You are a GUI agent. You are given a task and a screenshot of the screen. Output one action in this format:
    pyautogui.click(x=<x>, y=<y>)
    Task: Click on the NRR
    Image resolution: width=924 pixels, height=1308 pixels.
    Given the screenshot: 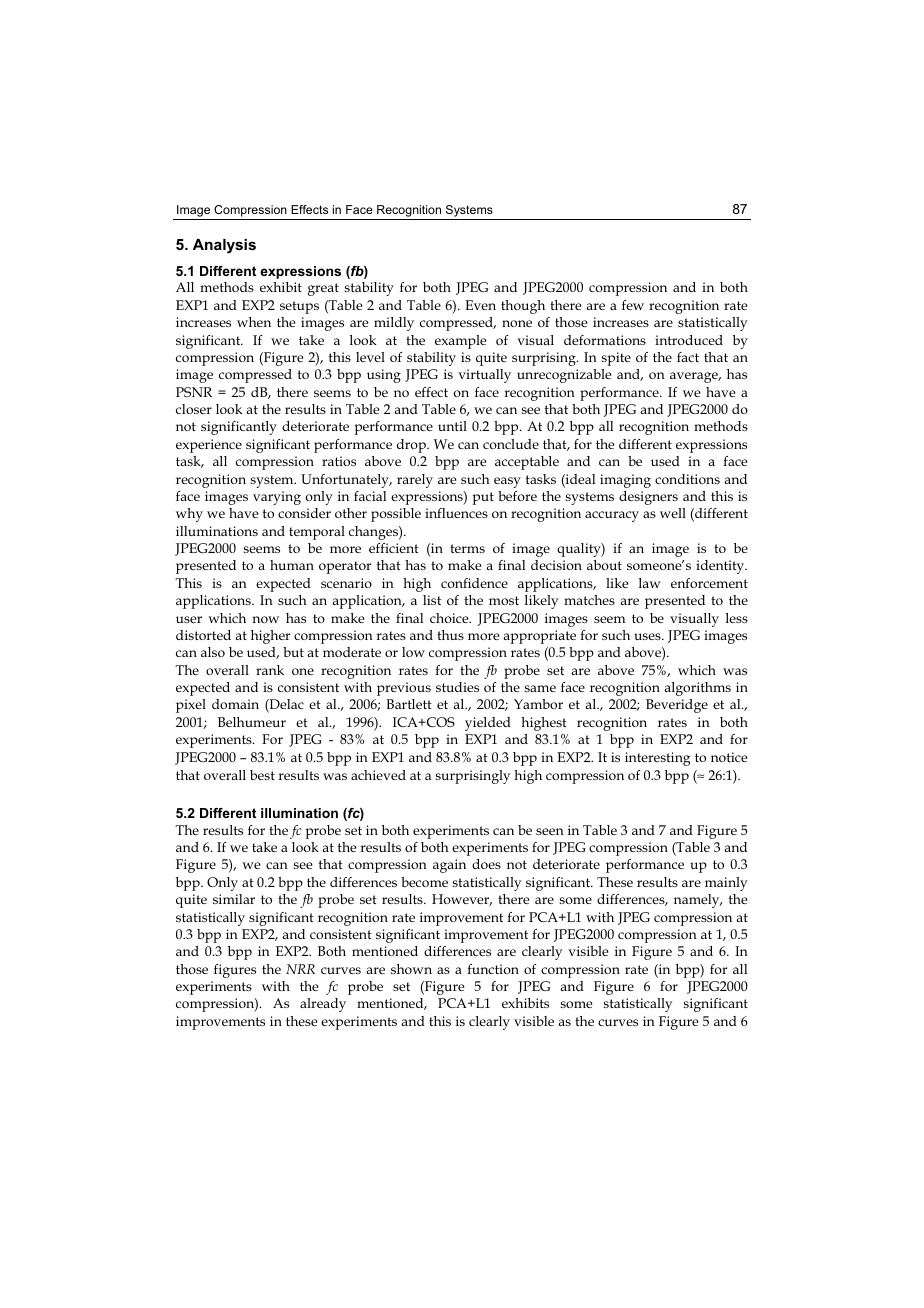 What is the action you would take?
    pyautogui.click(x=300, y=969)
